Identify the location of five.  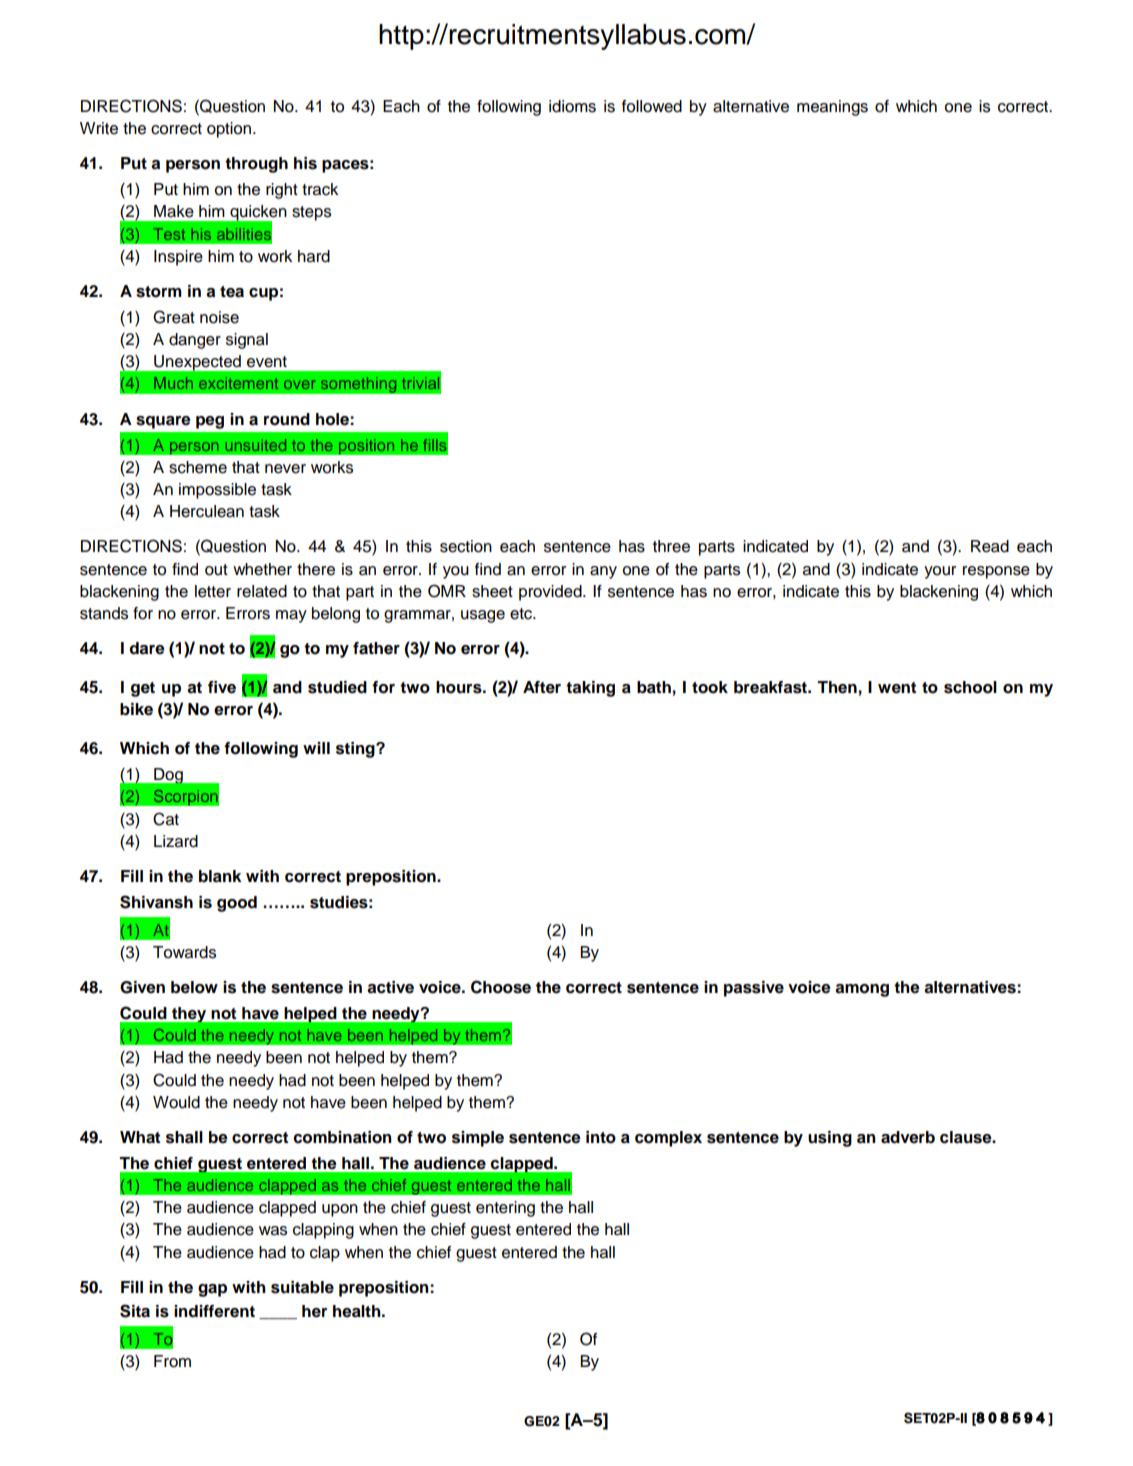
(222, 687).
